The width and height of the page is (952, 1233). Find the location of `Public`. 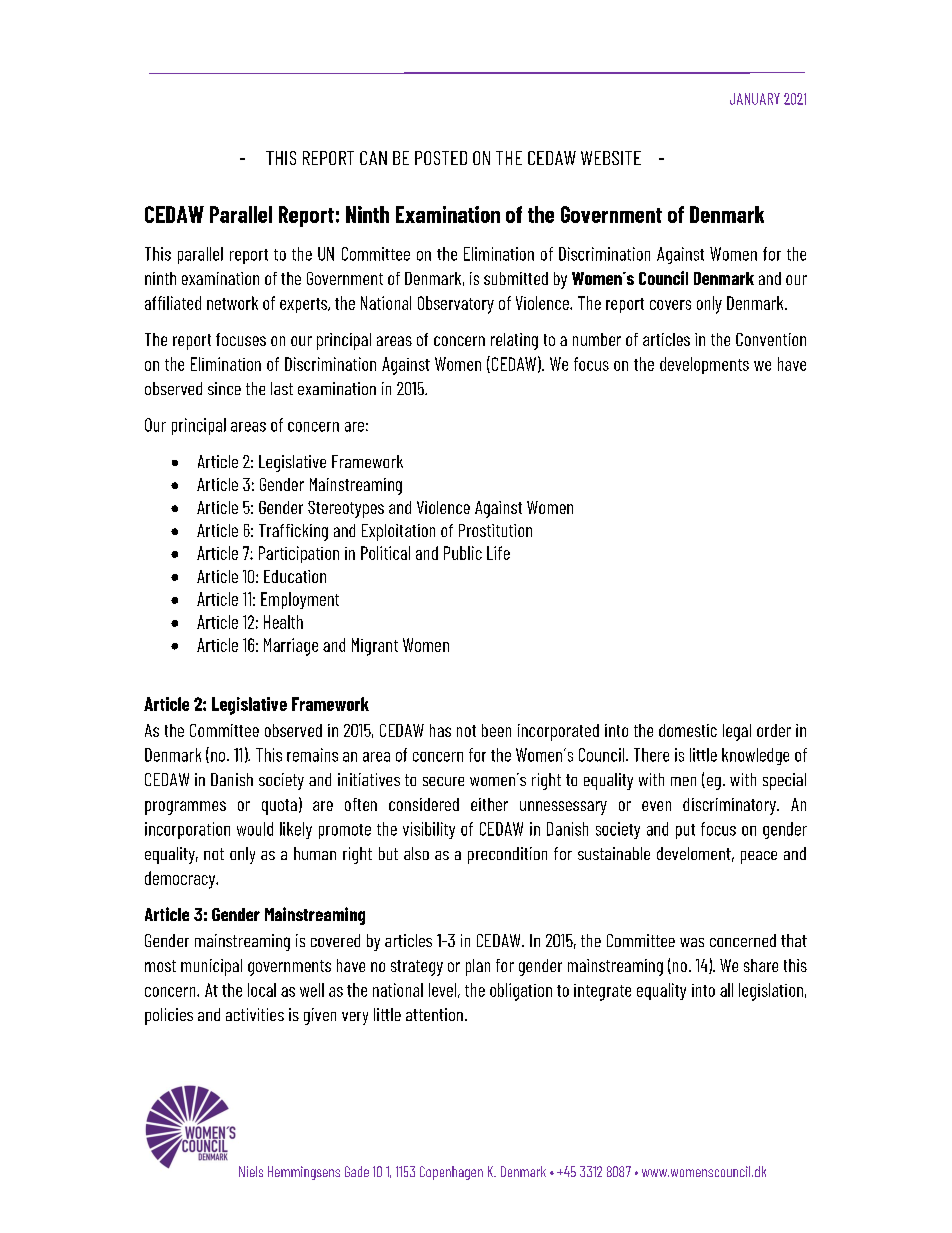

Public is located at coordinates (463, 553).
